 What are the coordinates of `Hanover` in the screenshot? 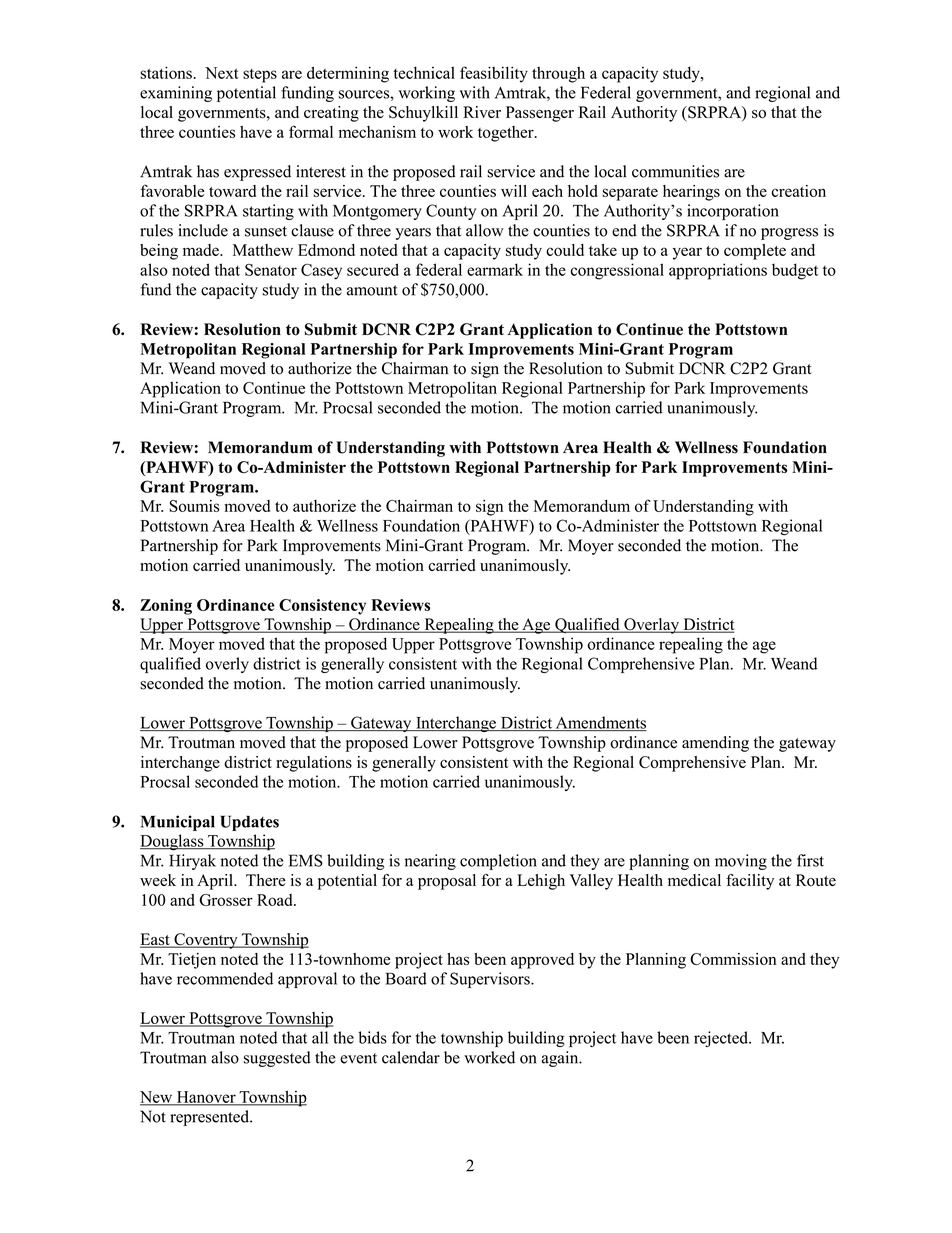 It's located at (206, 1098).
